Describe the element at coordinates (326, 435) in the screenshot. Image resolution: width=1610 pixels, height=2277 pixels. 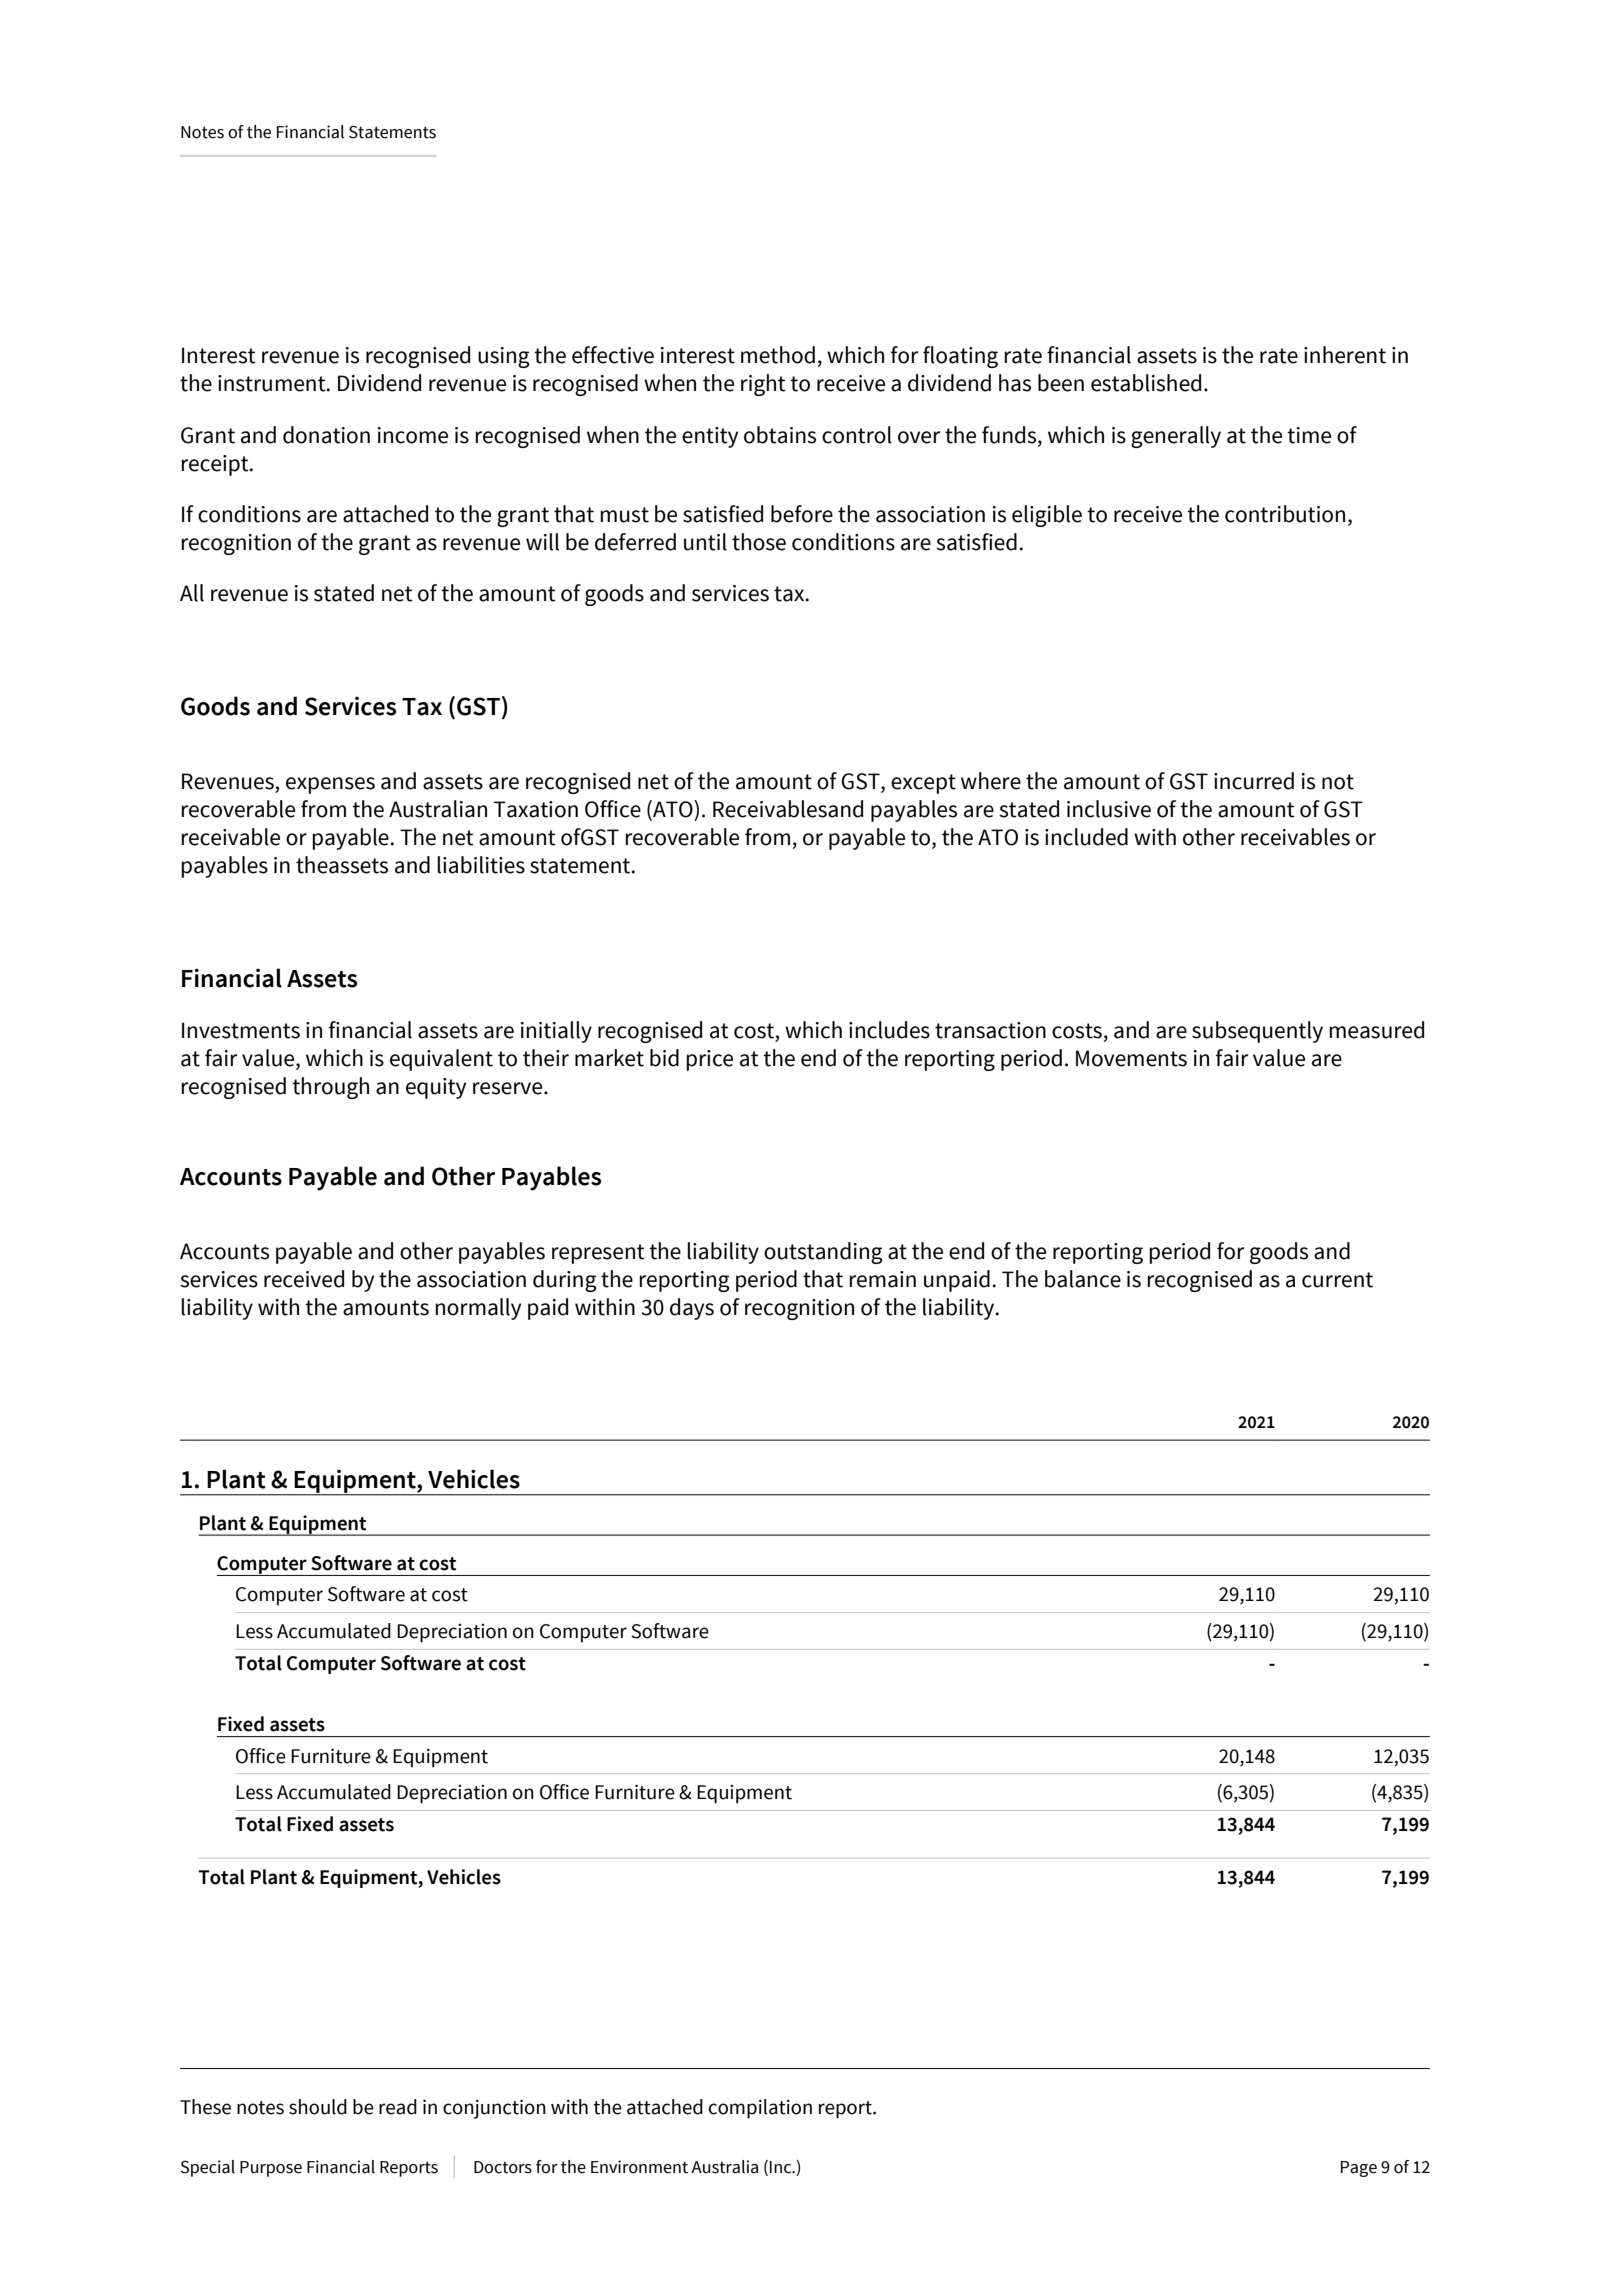
I see `donation` at that location.
